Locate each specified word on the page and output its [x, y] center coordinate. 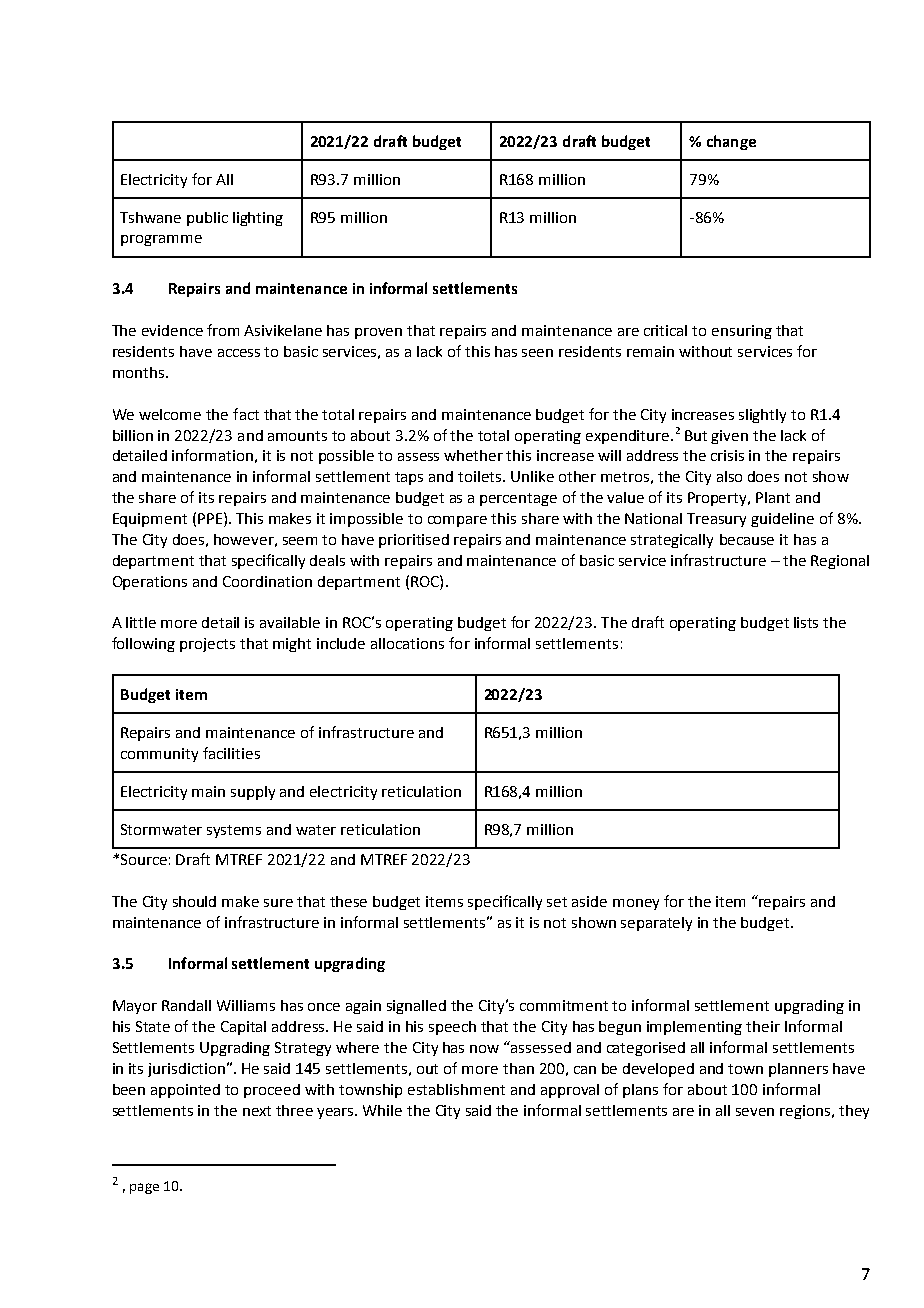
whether [473, 455]
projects [207, 645]
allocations [407, 643]
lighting [258, 219]
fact [246, 414]
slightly [762, 416]
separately [656, 924]
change [731, 142]
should [194, 901]
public [207, 219]
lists [806, 622]
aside [589, 901]
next [257, 1111]
